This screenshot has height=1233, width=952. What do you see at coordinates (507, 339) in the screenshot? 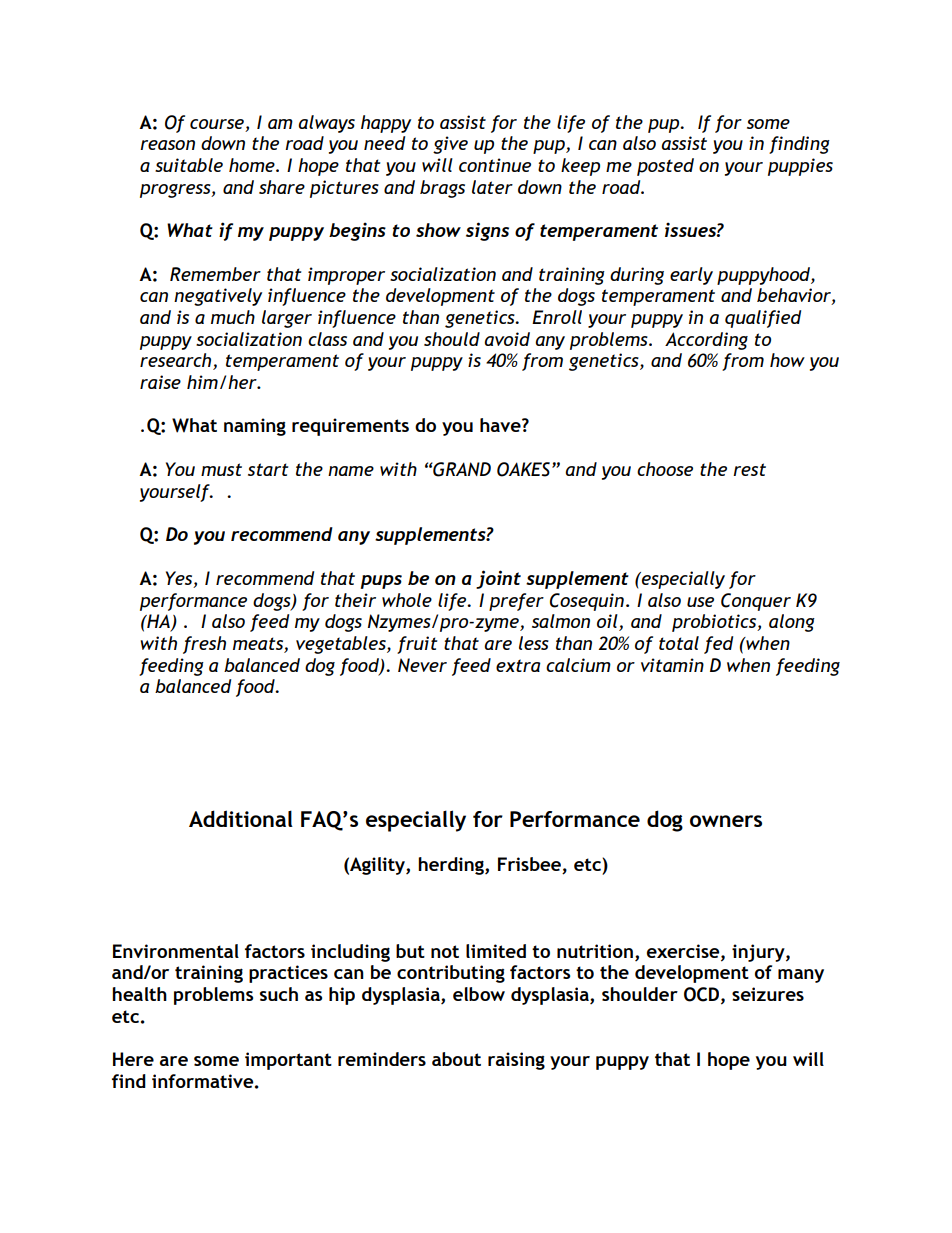
I see `avoid` at bounding box center [507, 339].
